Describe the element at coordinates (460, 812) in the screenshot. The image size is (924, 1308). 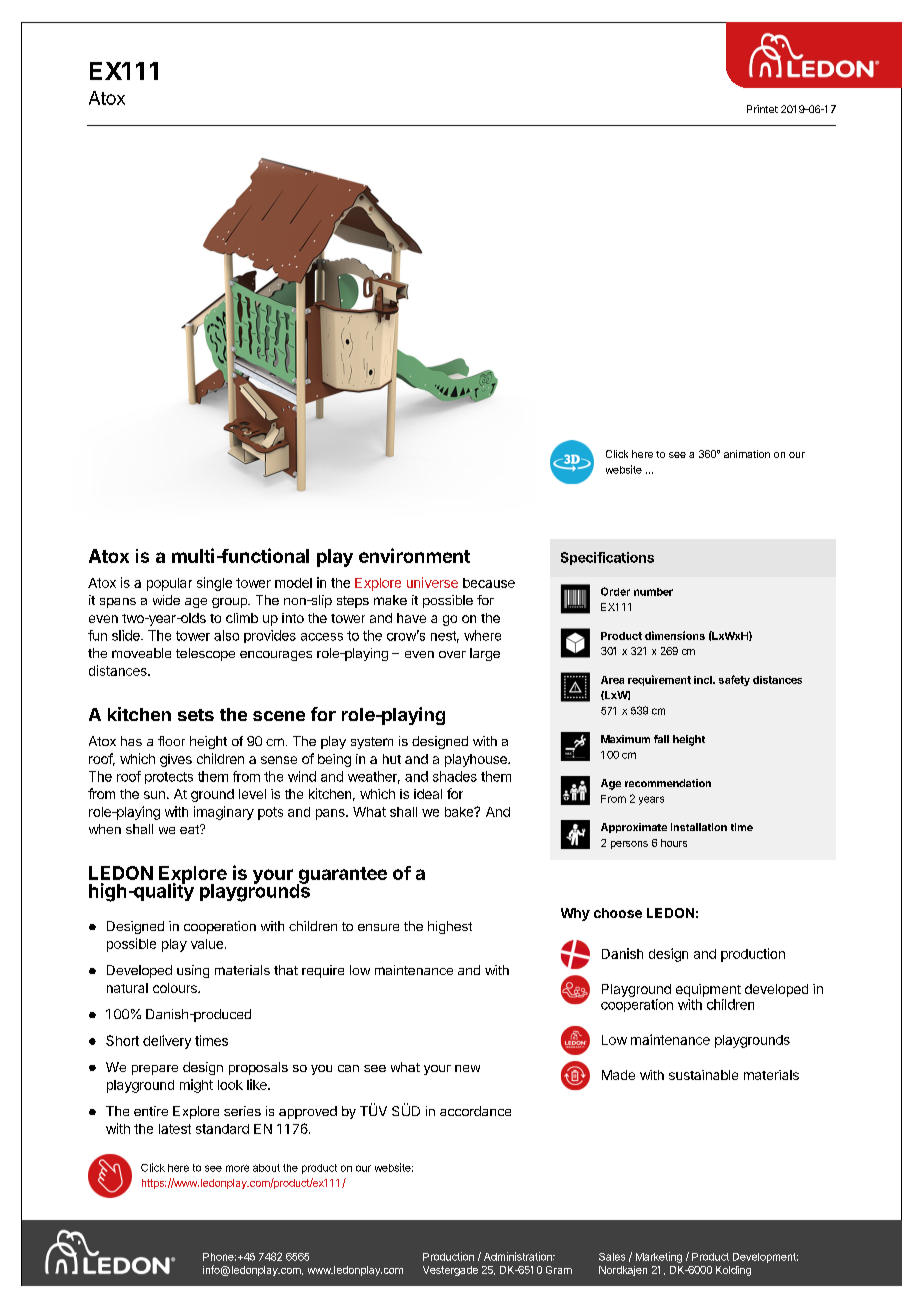
I see `bake` at that location.
